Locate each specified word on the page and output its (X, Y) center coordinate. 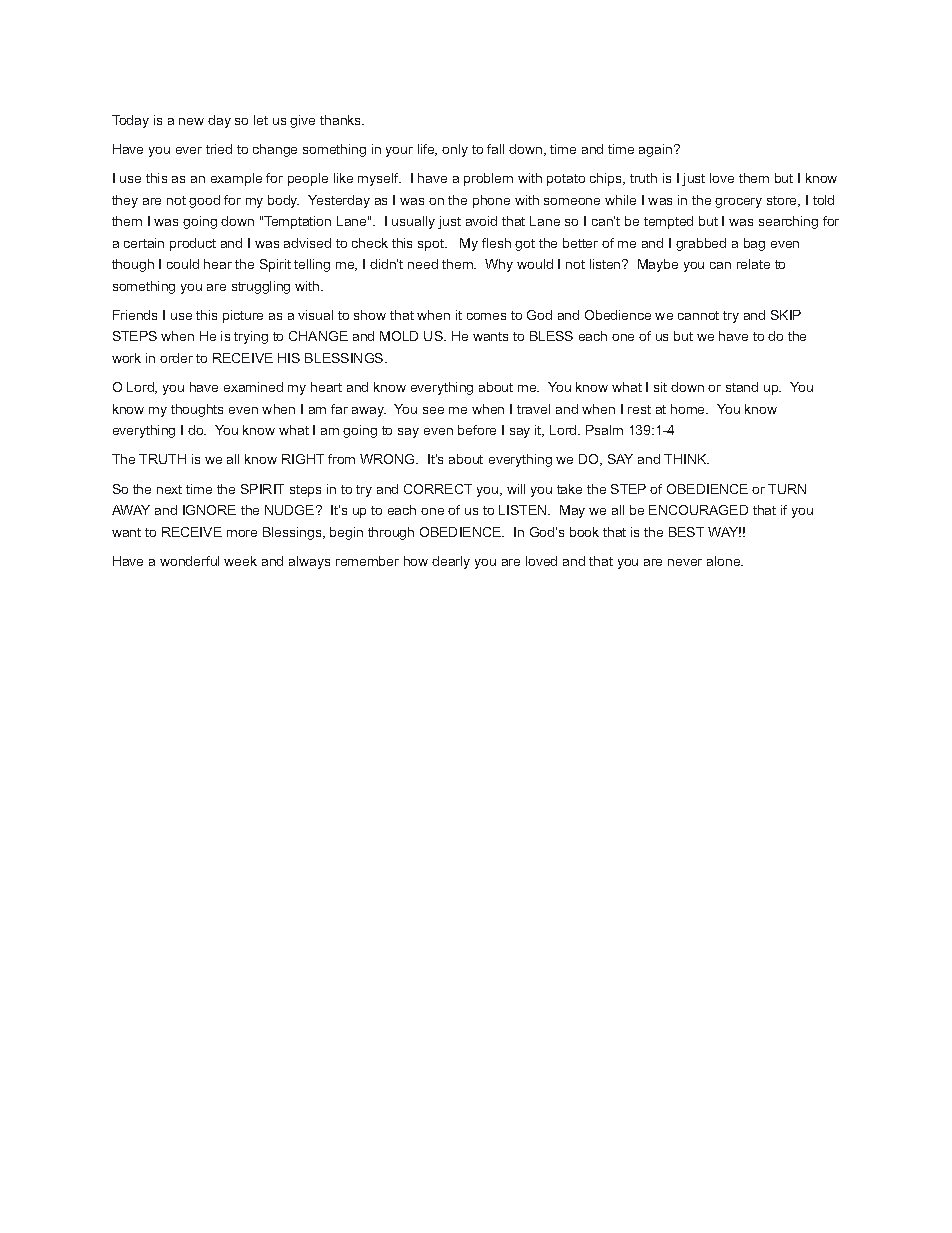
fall (495, 149)
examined (253, 387)
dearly (451, 562)
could (183, 264)
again (655, 150)
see (433, 410)
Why (499, 265)
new (191, 121)
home (689, 409)
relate (753, 264)
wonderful (189, 561)
